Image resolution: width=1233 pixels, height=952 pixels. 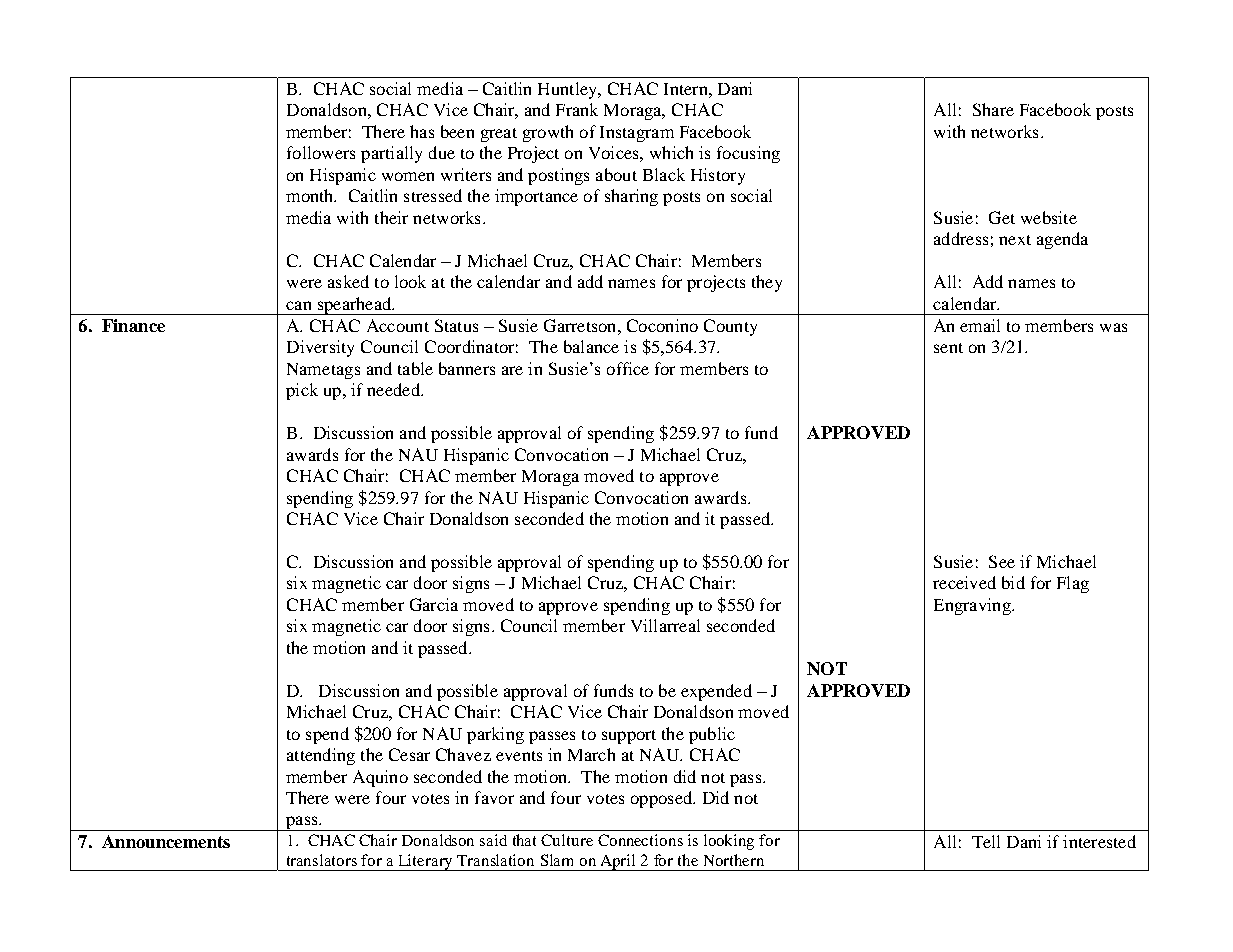 I want to click on office, so click(x=628, y=368).
